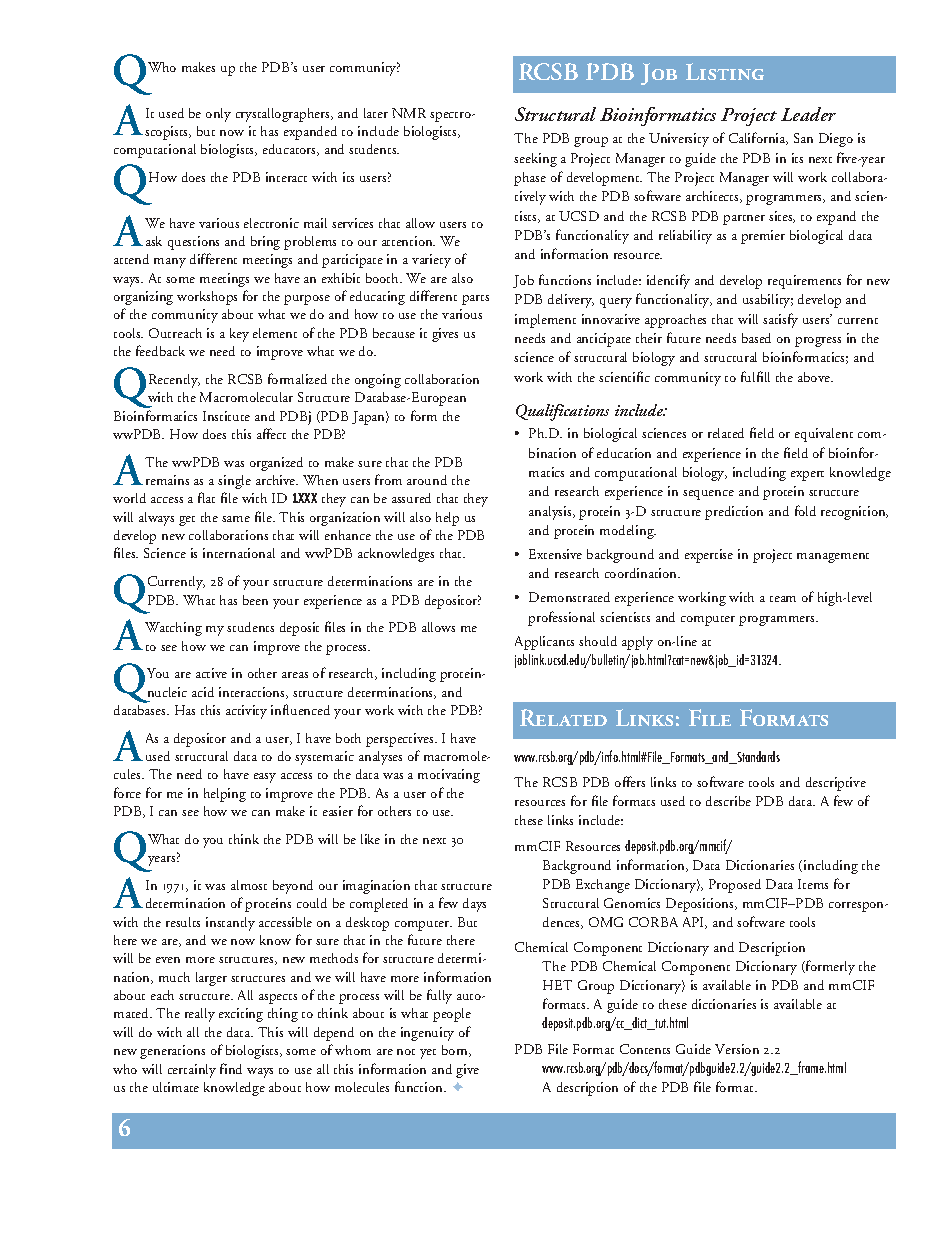 The height and width of the page is (1233, 952). Describe the element at coordinates (249, 885) in the page. I see `almost` at that location.
